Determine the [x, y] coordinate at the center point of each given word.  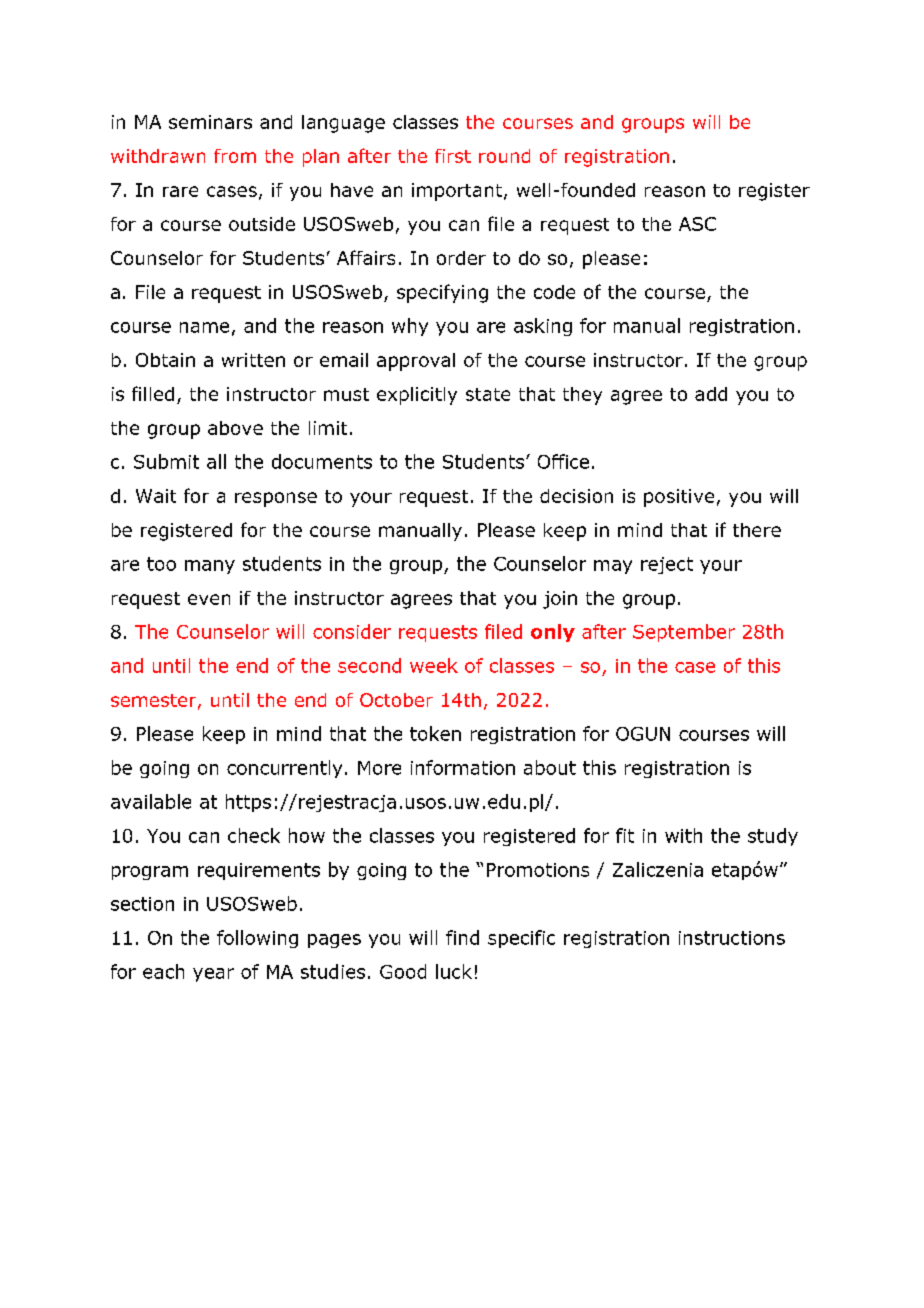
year [213, 975]
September [684, 633]
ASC [697, 224]
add [711, 394]
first [453, 156]
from [235, 156]
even [209, 599]
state [488, 394]
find [462, 937]
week [434, 665]
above [235, 428]
